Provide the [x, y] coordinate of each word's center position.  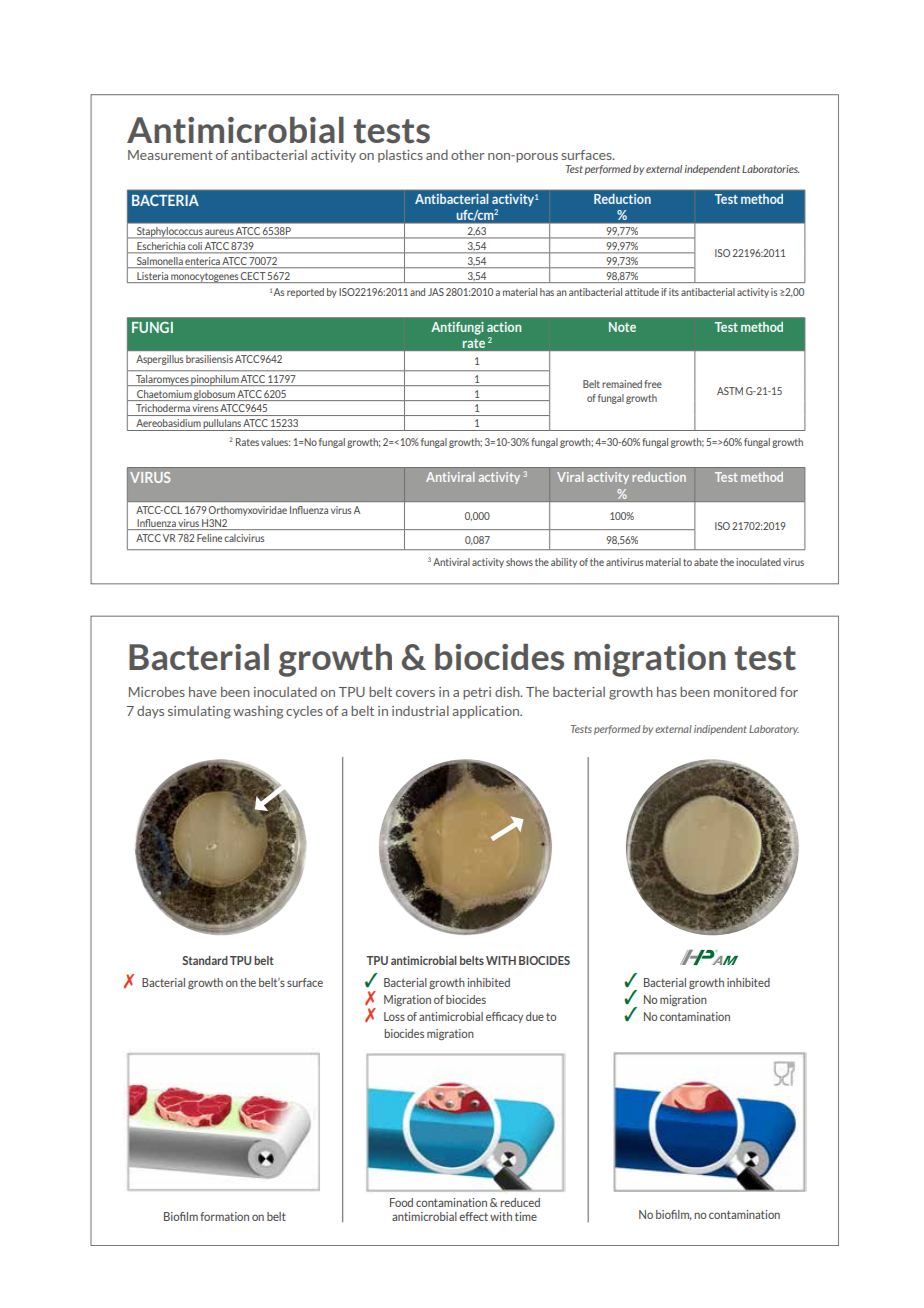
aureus [219, 232]
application [487, 712]
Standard [205, 960]
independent [712, 170]
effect [473, 1216]
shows [519, 562]
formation [224, 1216]
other [468, 155]
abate [706, 562]
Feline [209, 538]
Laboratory [774, 730]
